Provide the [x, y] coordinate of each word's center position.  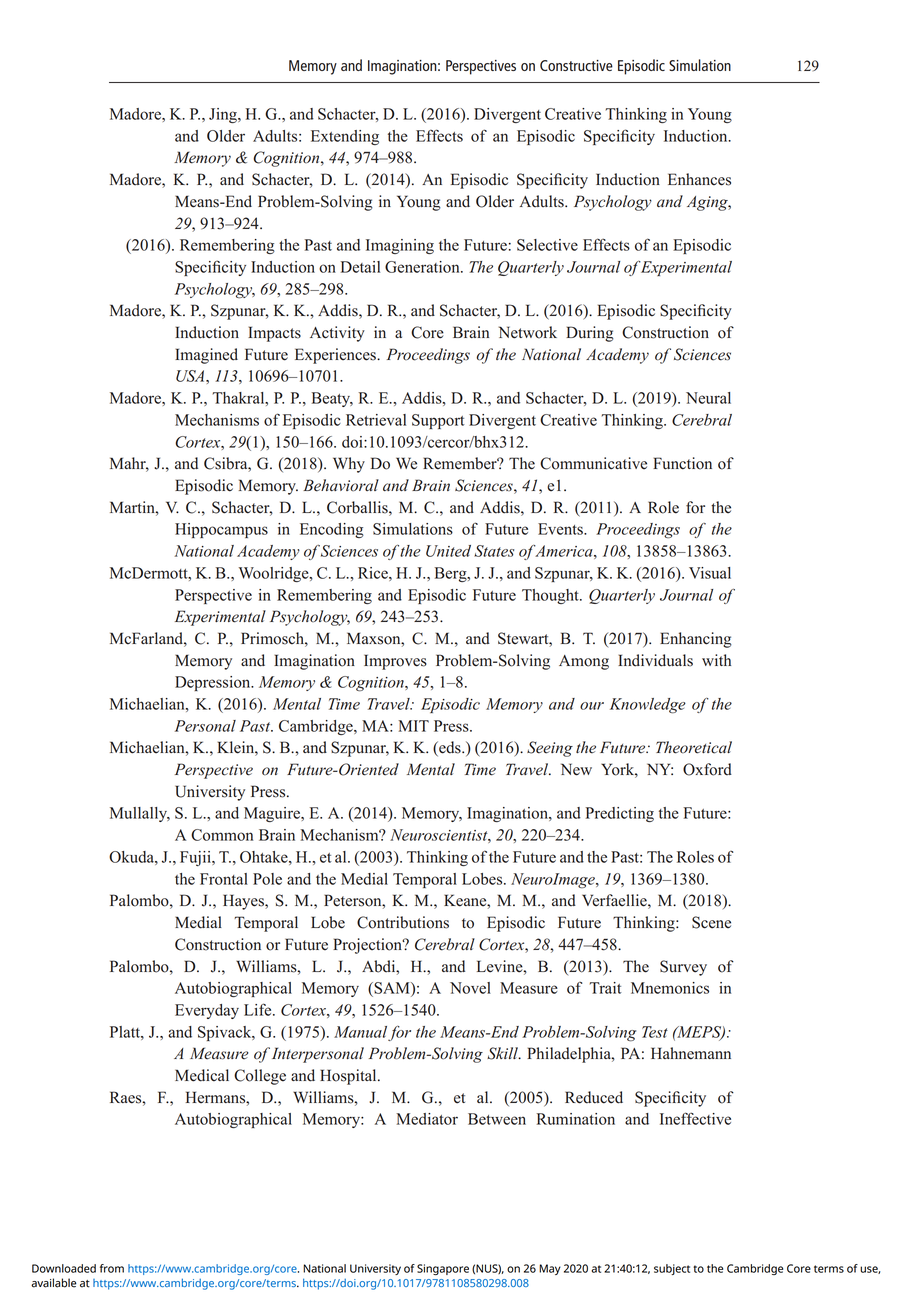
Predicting [620, 814]
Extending [345, 137]
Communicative [593, 463]
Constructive [576, 65]
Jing [224, 115]
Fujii [196, 858]
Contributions [403, 922]
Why [349, 465]
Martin [133, 507]
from [112, 1268]
